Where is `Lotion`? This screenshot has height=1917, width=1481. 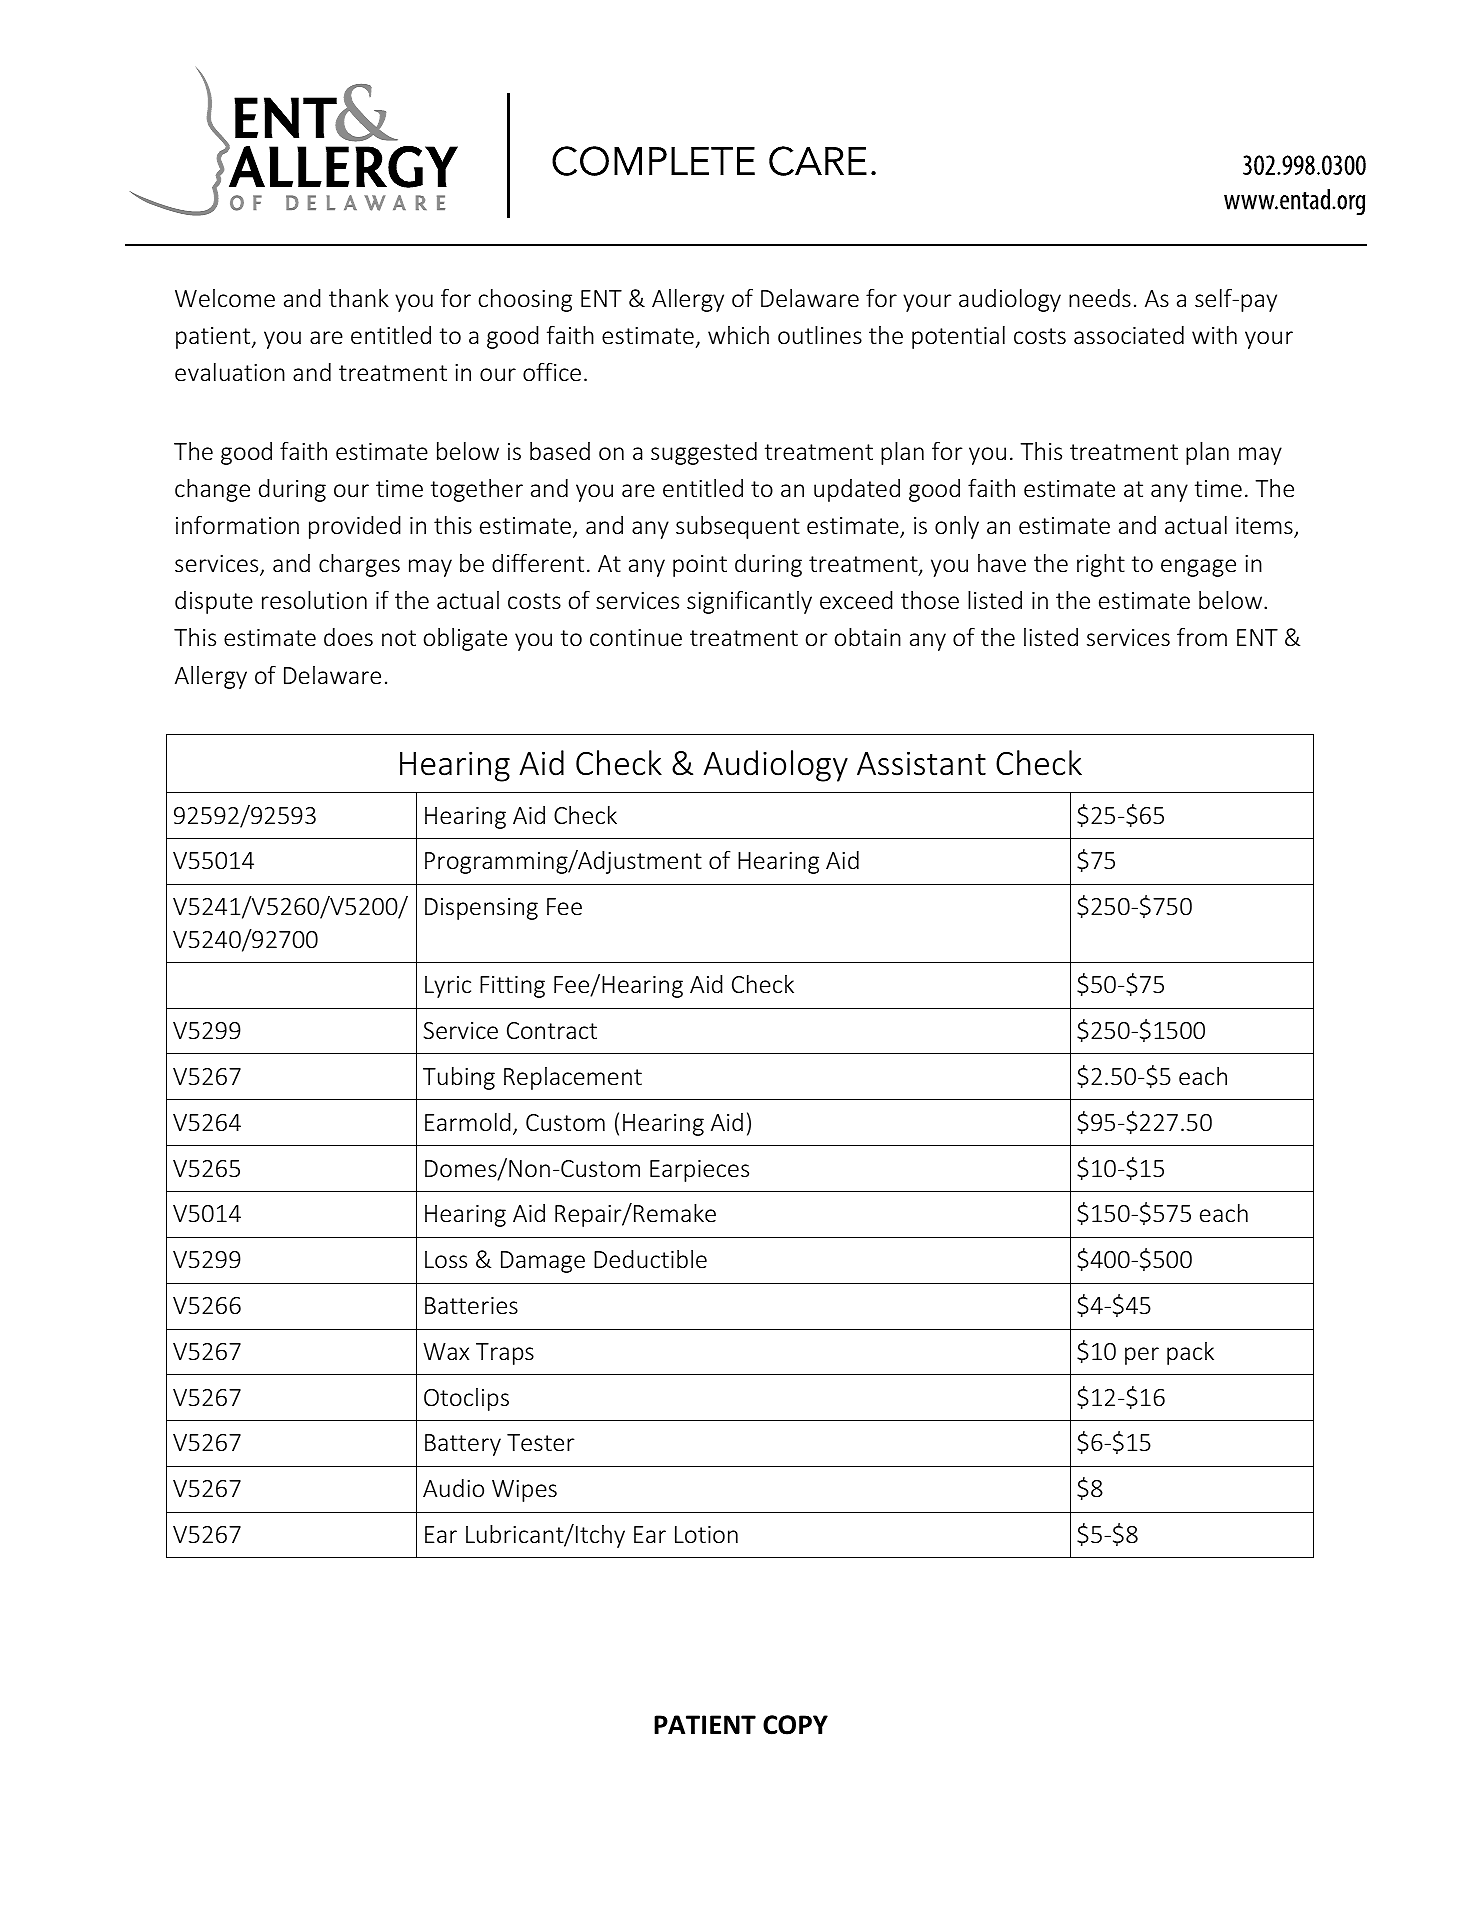
Lotion is located at coordinates (706, 1535).
